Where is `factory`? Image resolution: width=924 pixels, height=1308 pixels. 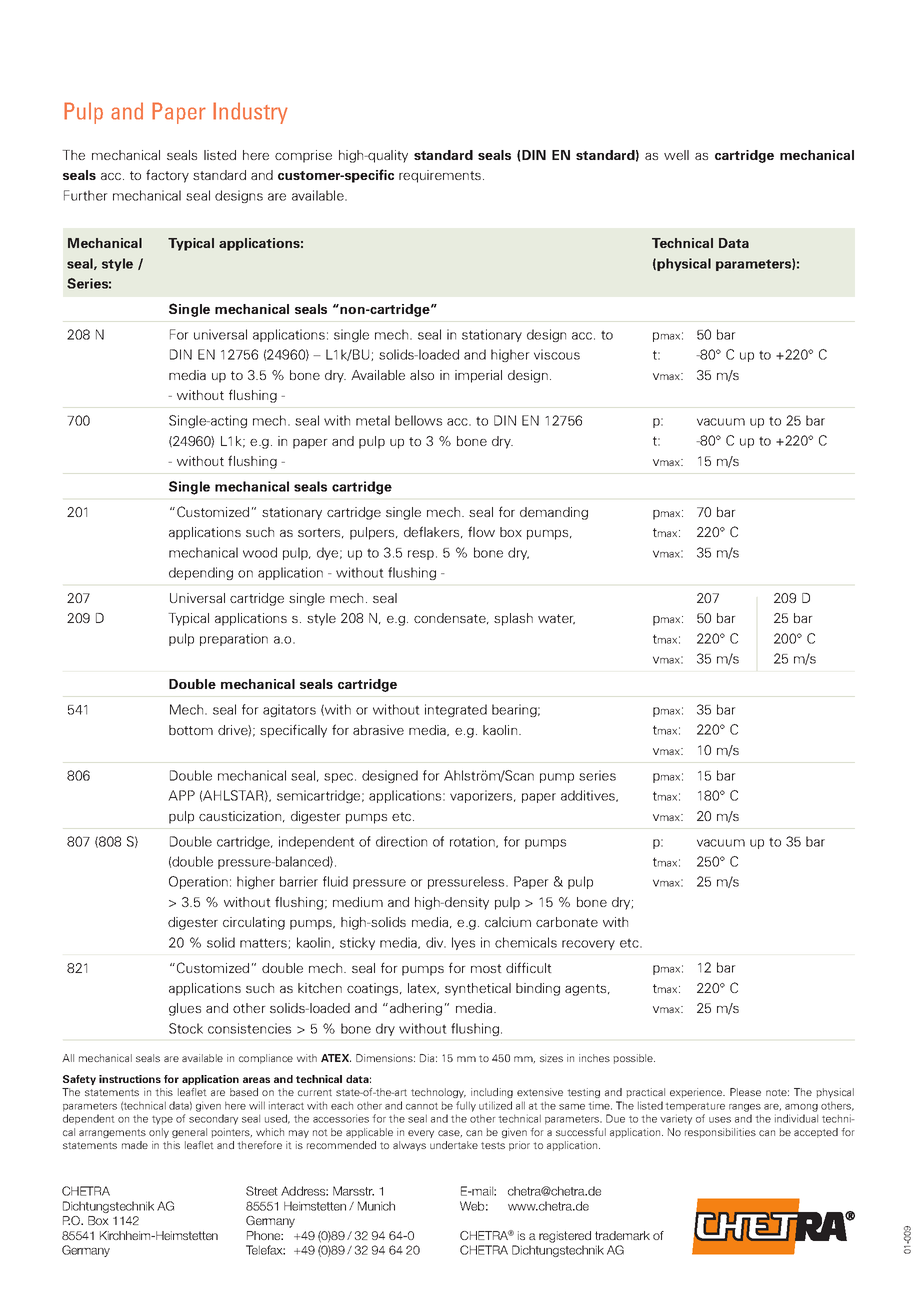 factory is located at coordinates (167, 176).
